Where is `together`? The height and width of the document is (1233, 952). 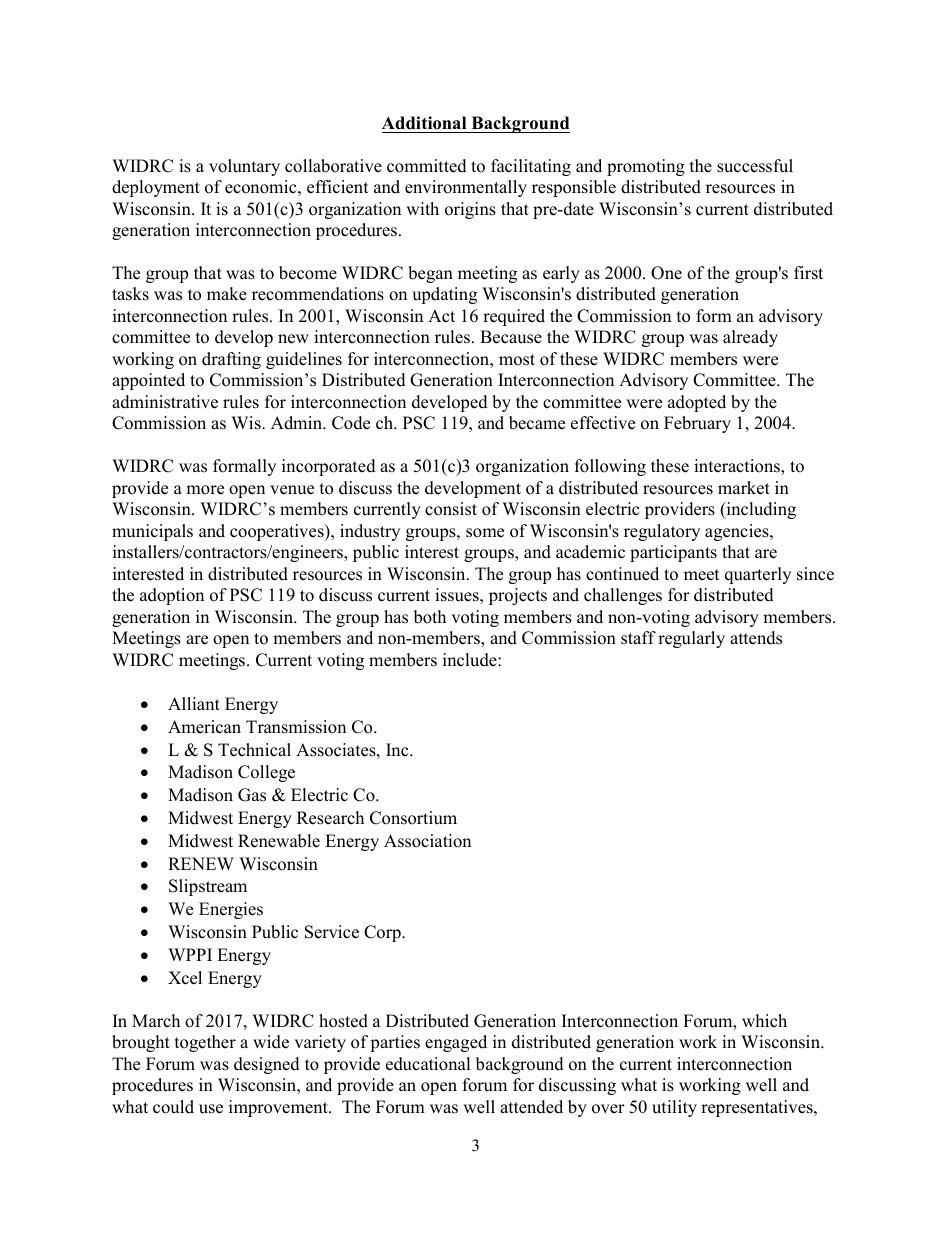 together is located at coordinates (205, 1043).
